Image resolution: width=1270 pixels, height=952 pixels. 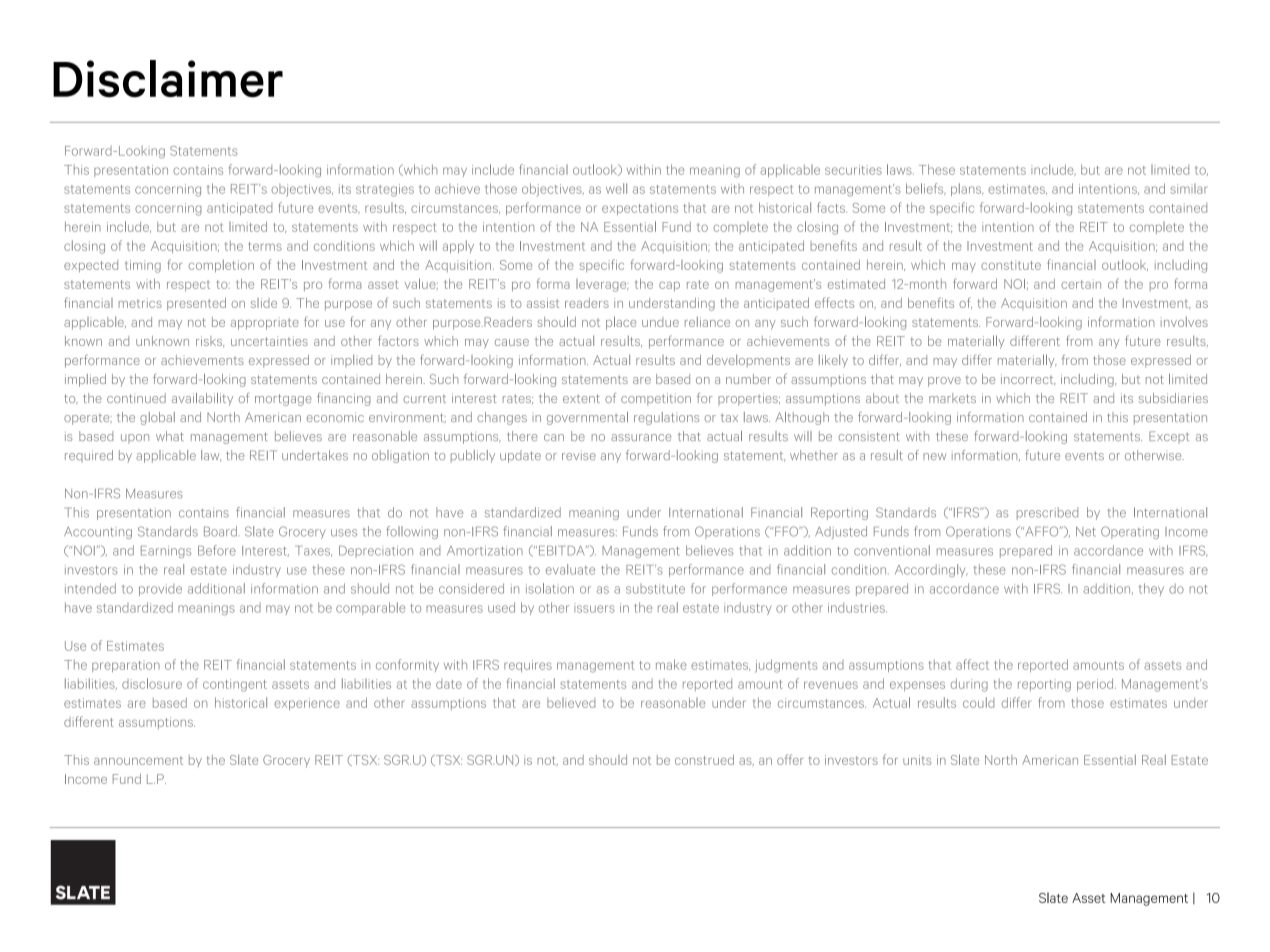 What do you see at coordinates (666, 418) in the screenshot?
I see `regulations` at bounding box center [666, 418].
